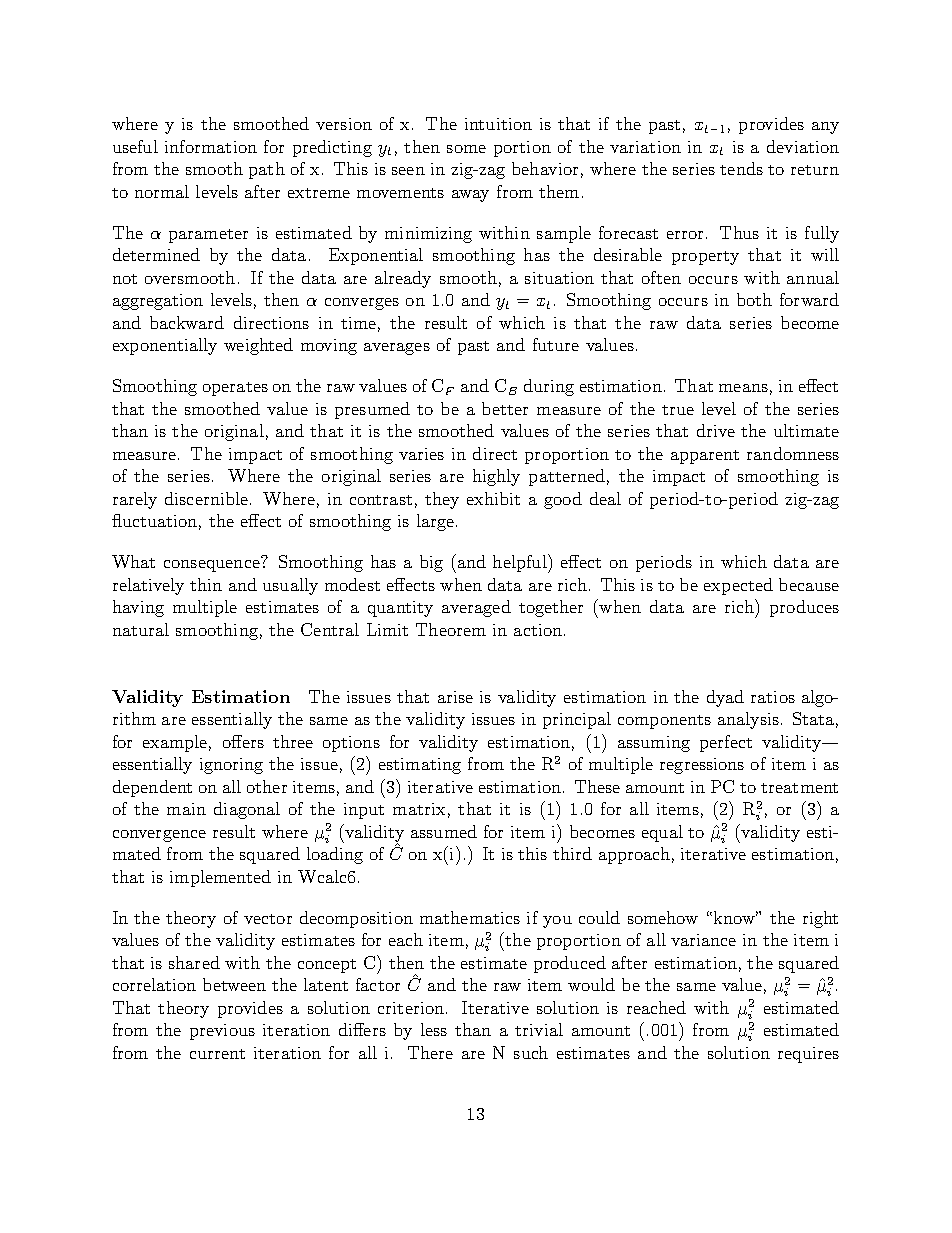 Image resolution: width=952 pixels, height=1233 pixels. What do you see at coordinates (186, 809) in the screenshot?
I see `main` at bounding box center [186, 809].
